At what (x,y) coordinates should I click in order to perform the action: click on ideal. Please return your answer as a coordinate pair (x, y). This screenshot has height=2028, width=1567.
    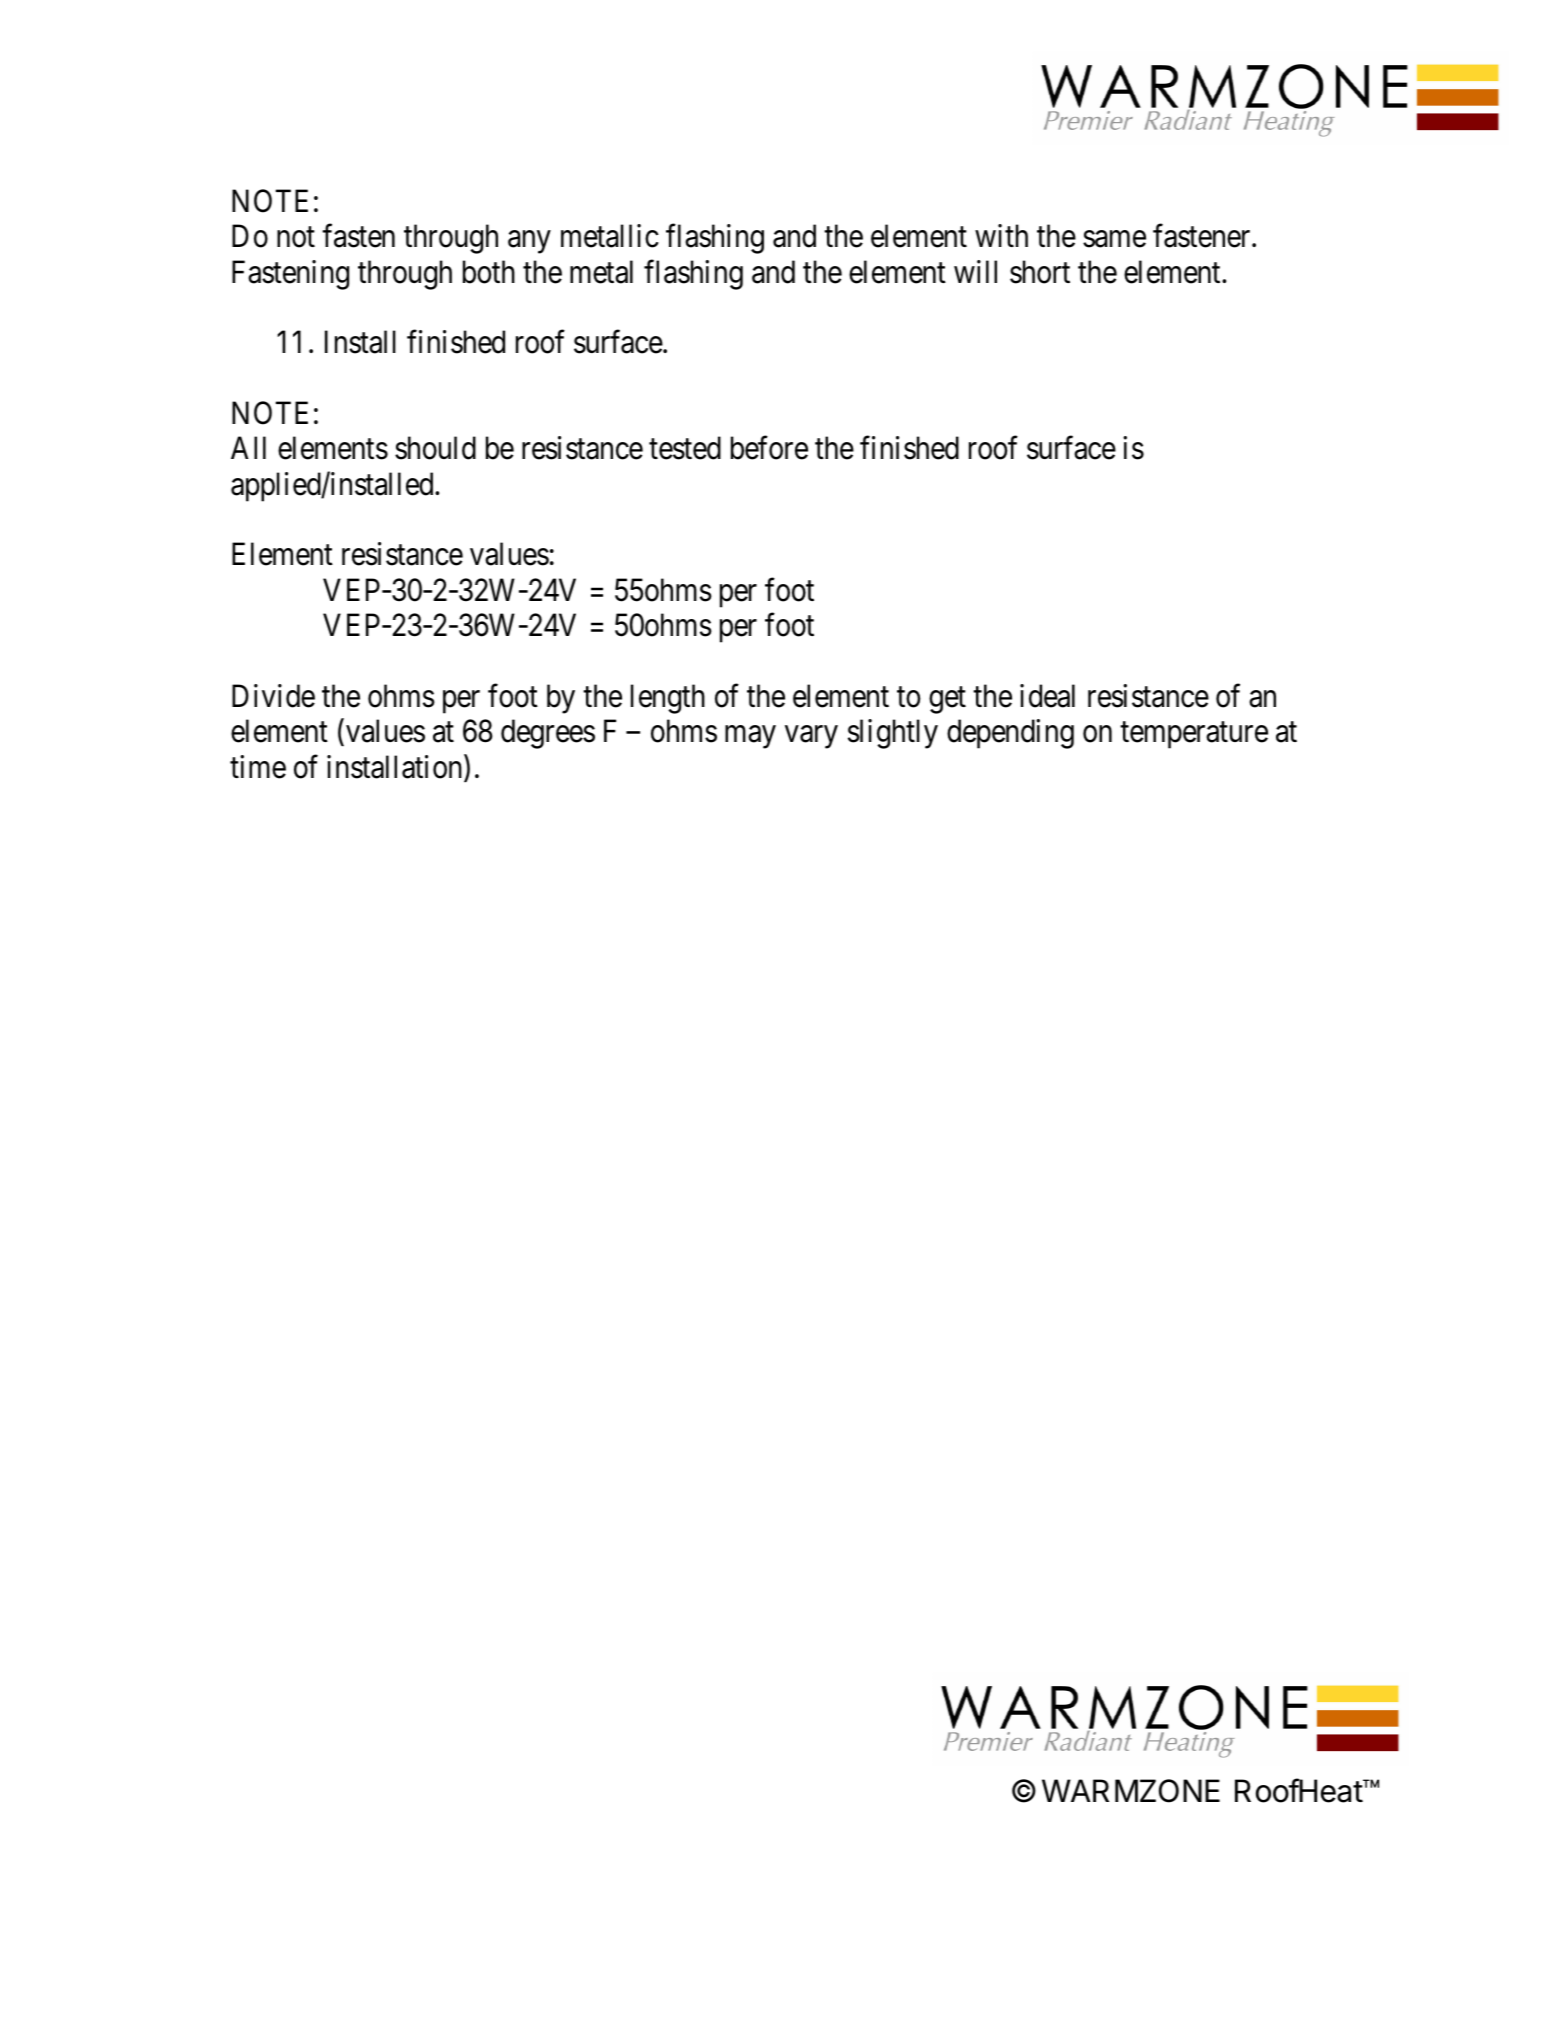
    Looking at the image, I should click on (1047, 696).
